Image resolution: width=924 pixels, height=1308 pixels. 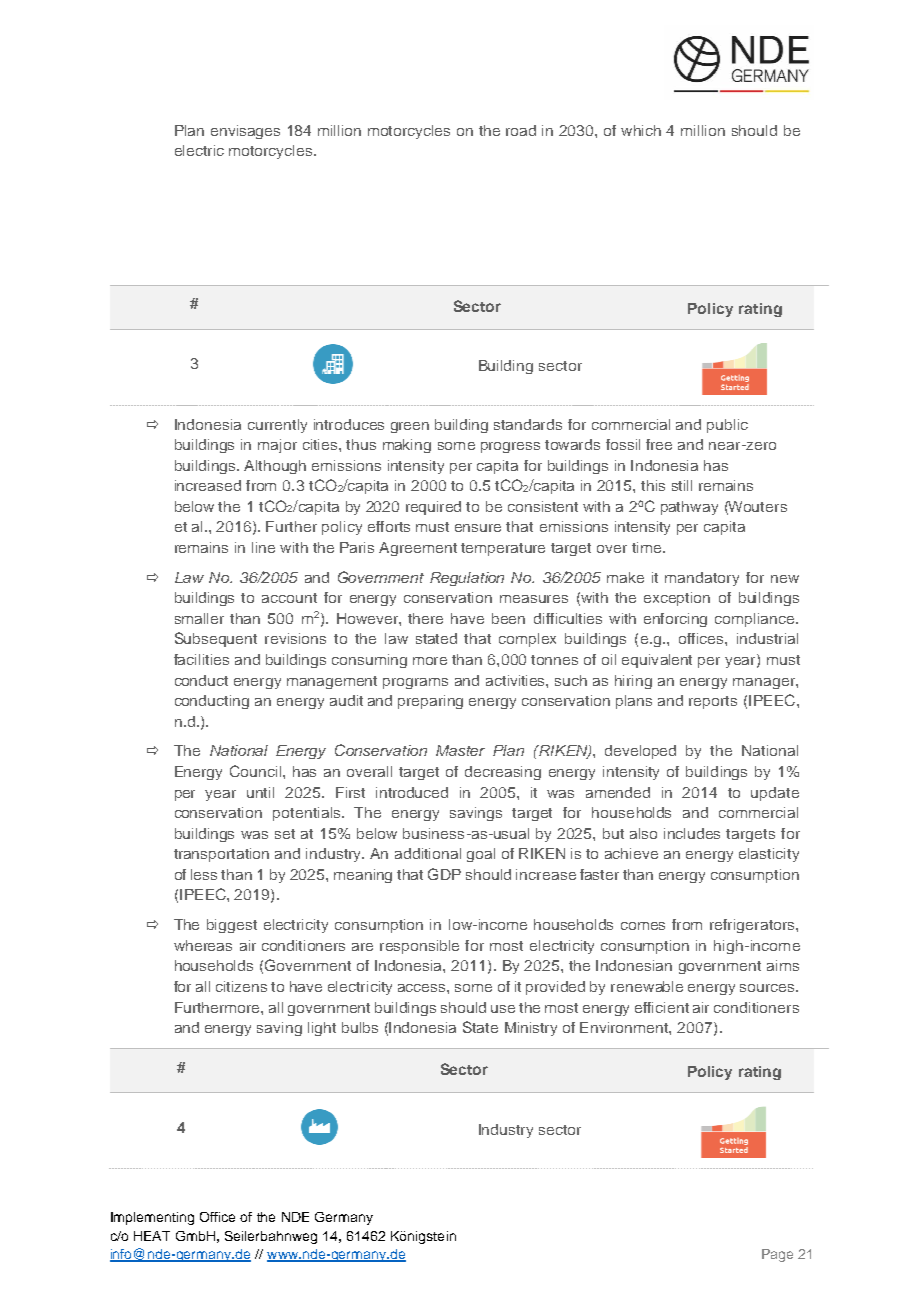 I want to click on transportation, so click(x=221, y=855).
